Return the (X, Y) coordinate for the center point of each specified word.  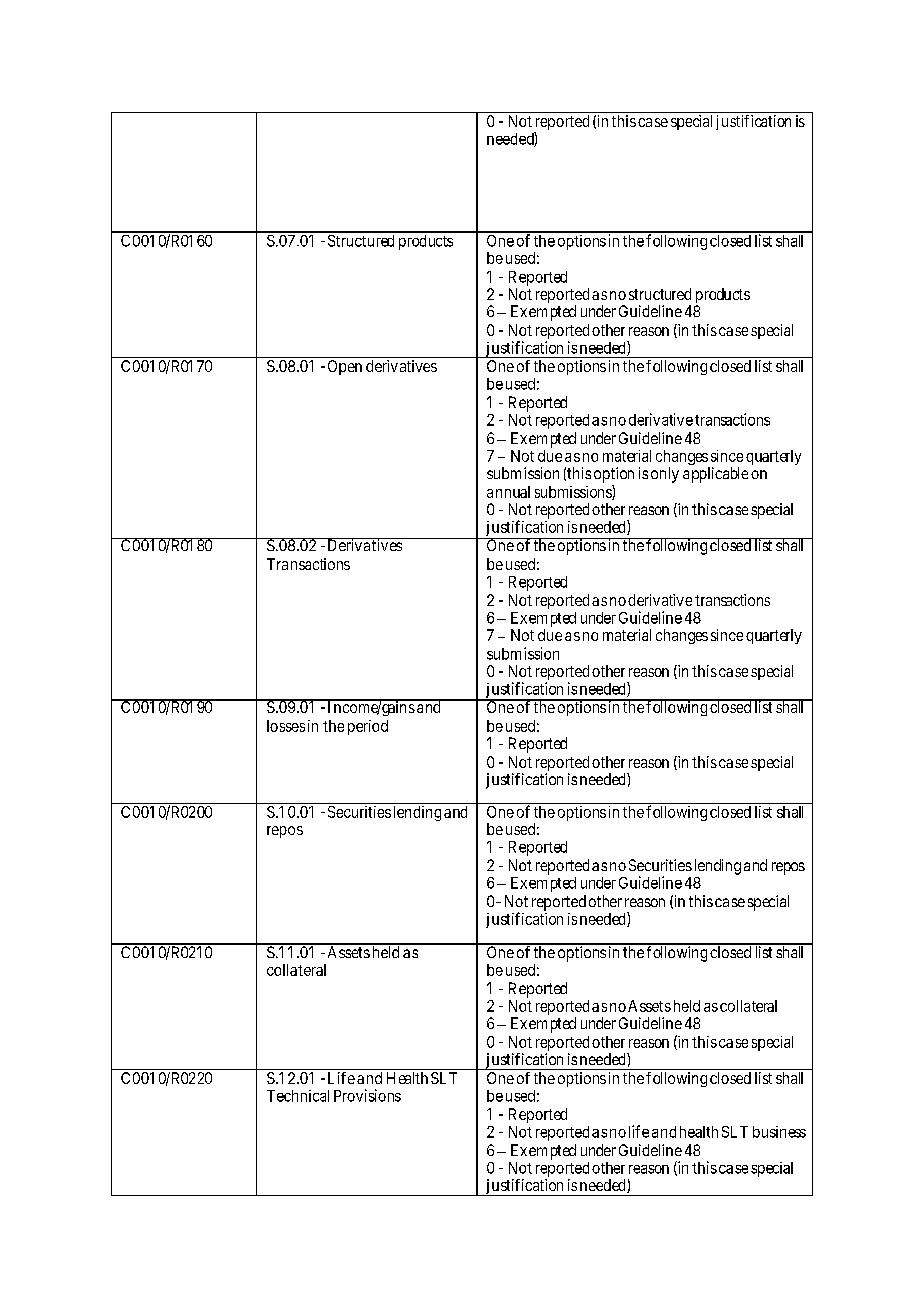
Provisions (367, 1095)
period (368, 727)
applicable (715, 475)
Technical (298, 1096)
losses (286, 726)
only (665, 475)
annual (508, 492)
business (779, 1132)
